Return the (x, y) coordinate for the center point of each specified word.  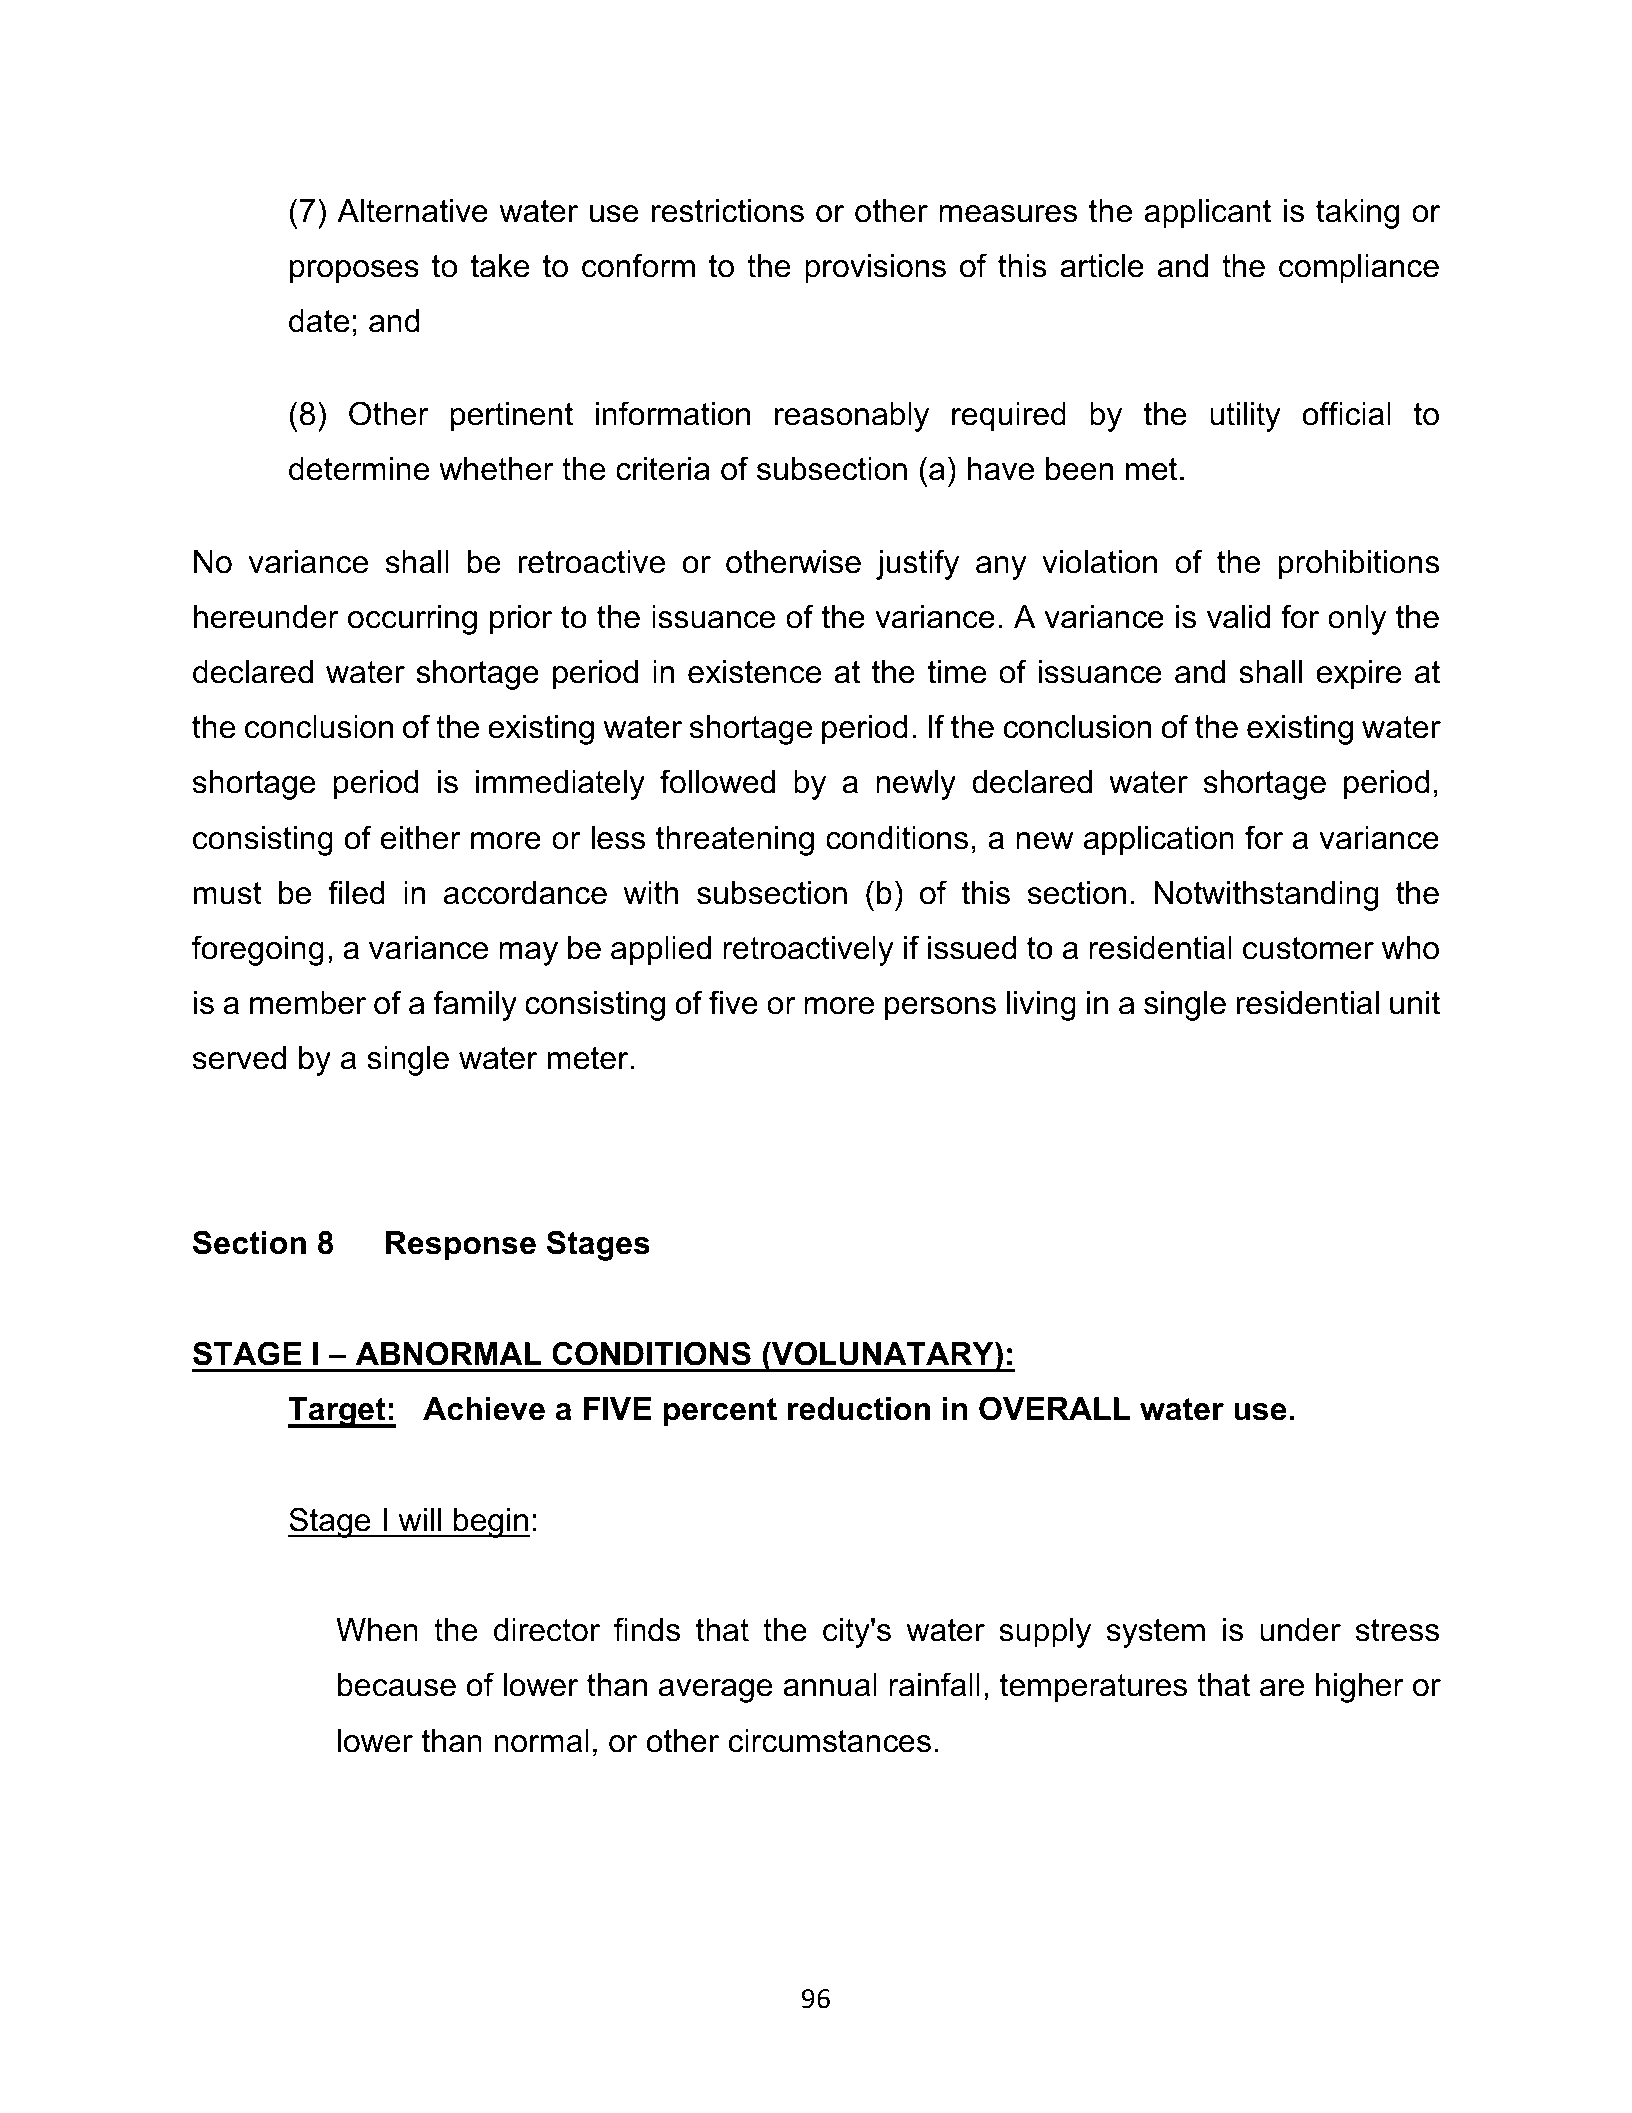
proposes (354, 272)
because (397, 1685)
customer (1308, 948)
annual (830, 1685)
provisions (875, 269)
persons (940, 1009)
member (308, 1003)
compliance (1359, 269)
